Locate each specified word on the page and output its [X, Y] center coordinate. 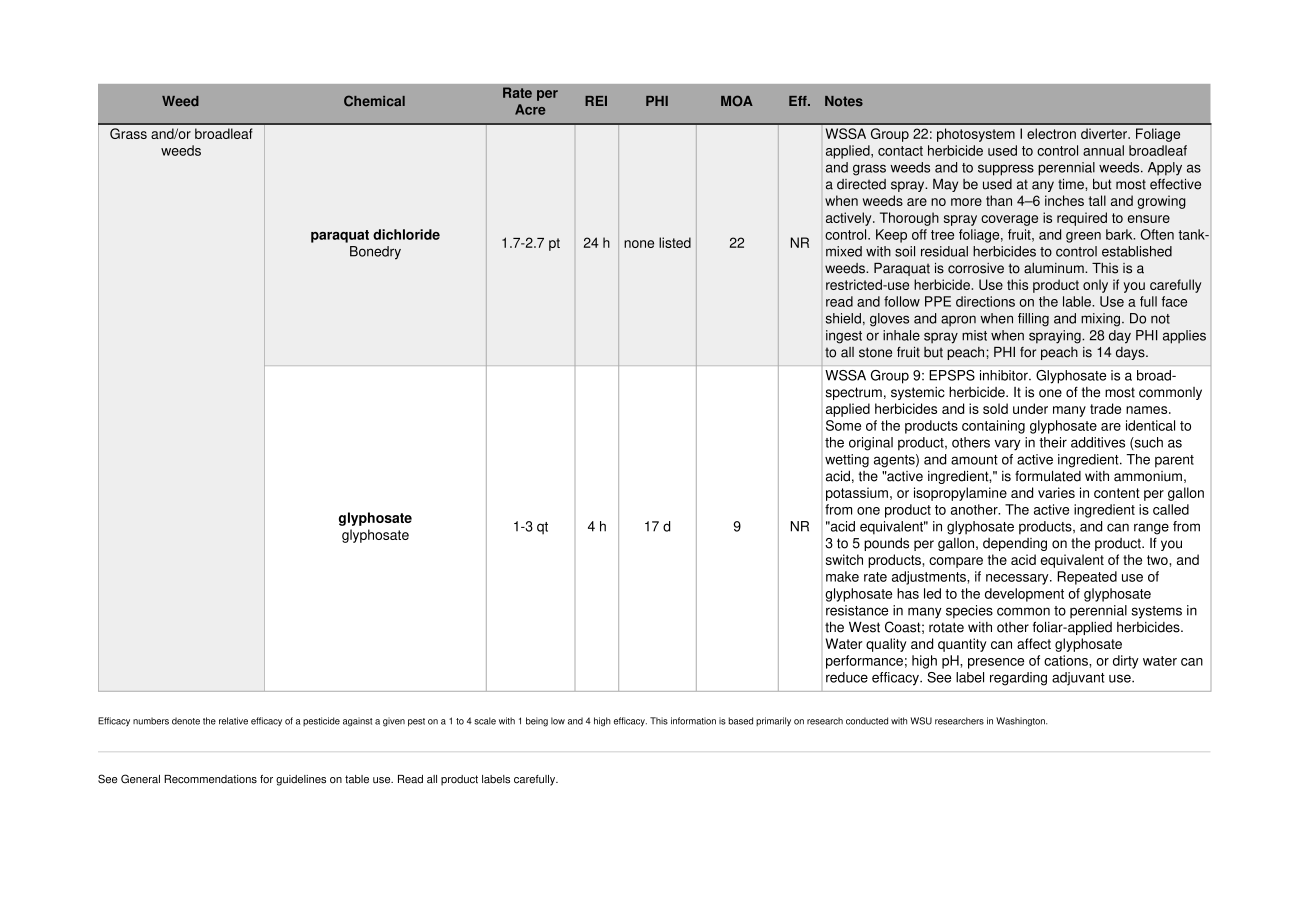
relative [233, 721]
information [693, 721]
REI [596, 101]
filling [1033, 320]
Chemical [374, 101]
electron [1051, 133]
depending [1015, 544]
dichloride [406, 234]
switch [844, 559]
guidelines [301, 780]
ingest [844, 337]
